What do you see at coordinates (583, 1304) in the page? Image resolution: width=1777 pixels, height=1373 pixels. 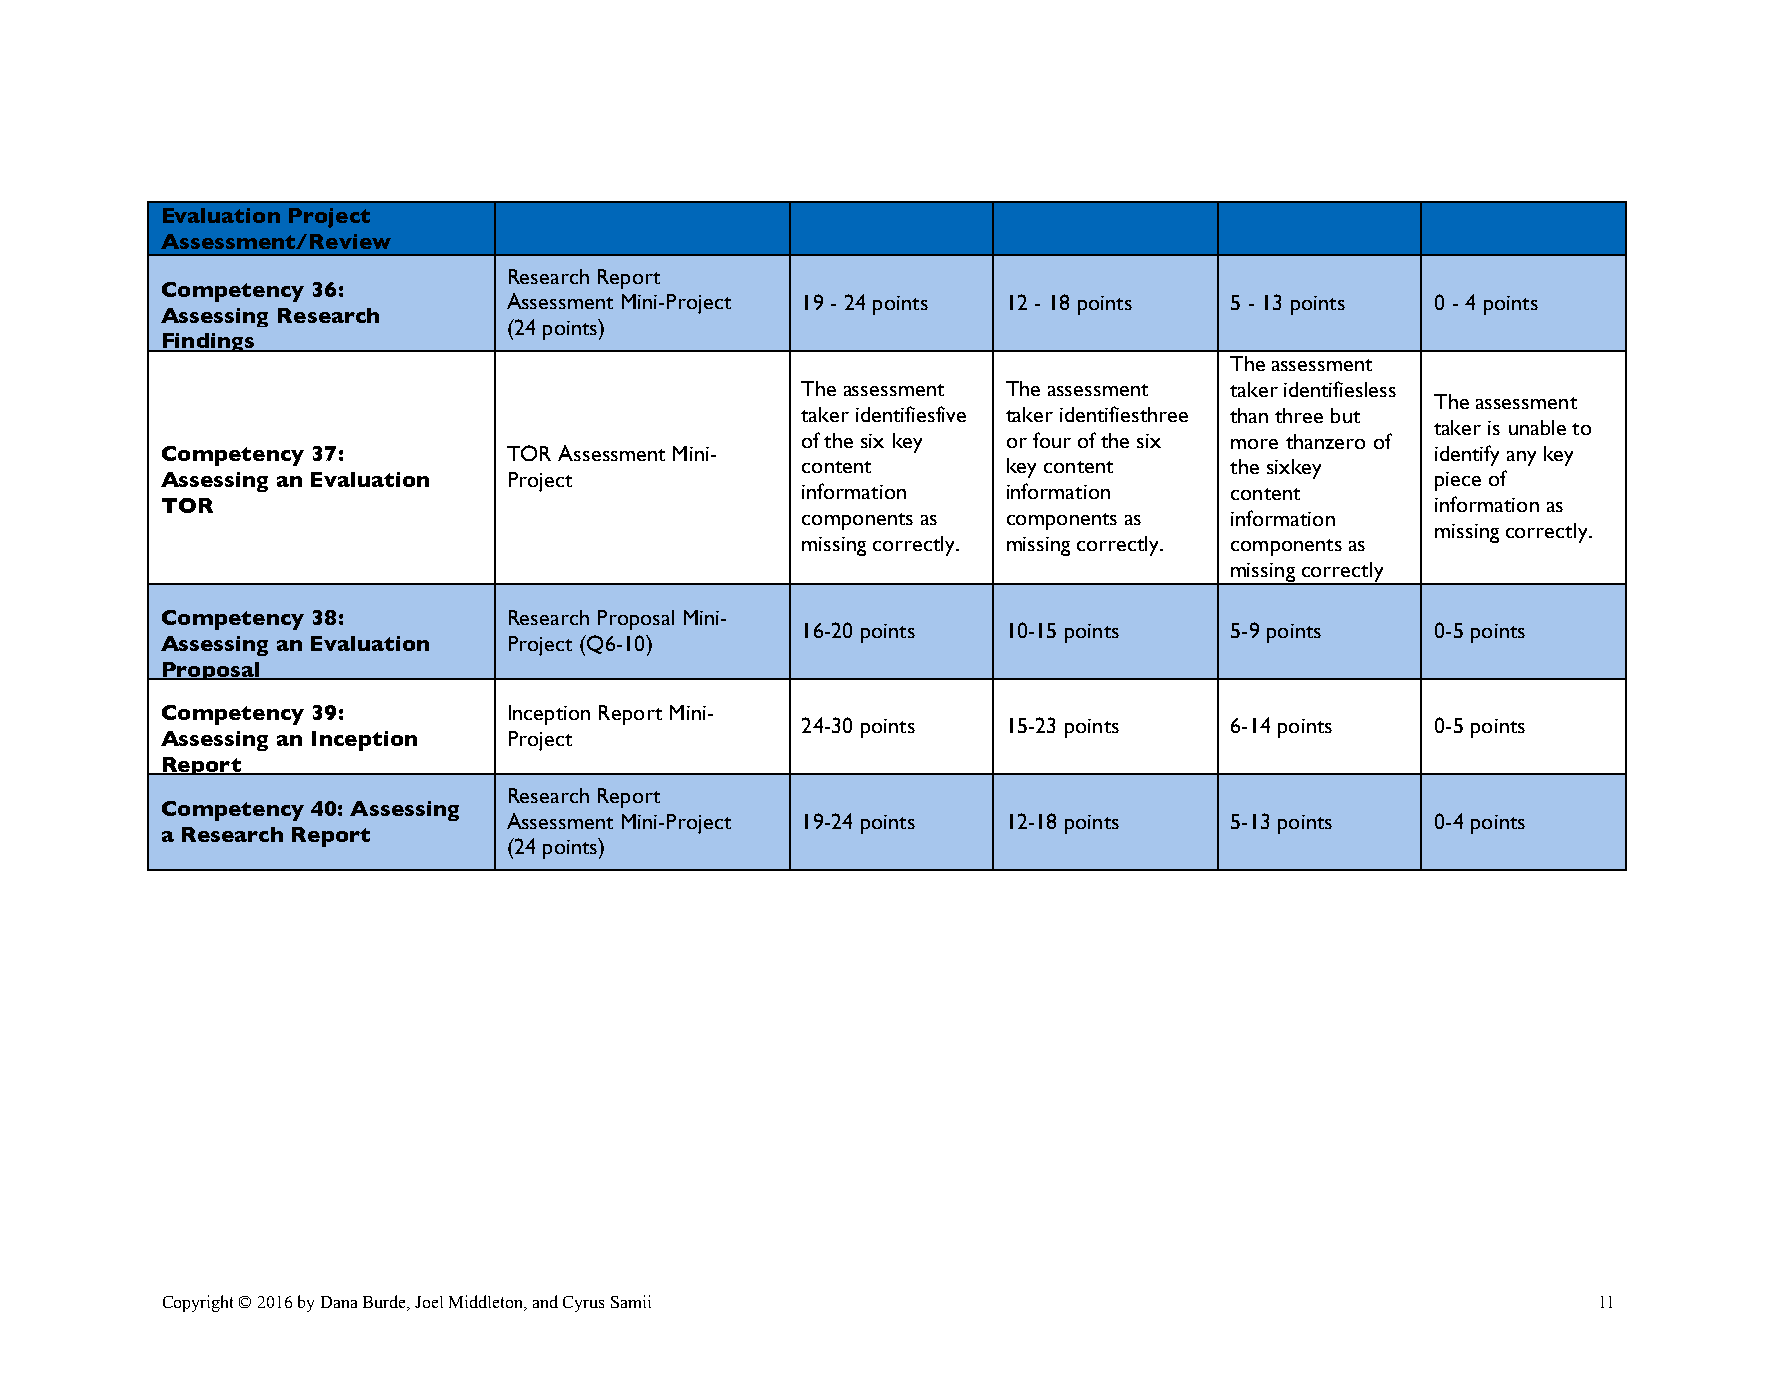 I see `Cyrus` at bounding box center [583, 1304].
